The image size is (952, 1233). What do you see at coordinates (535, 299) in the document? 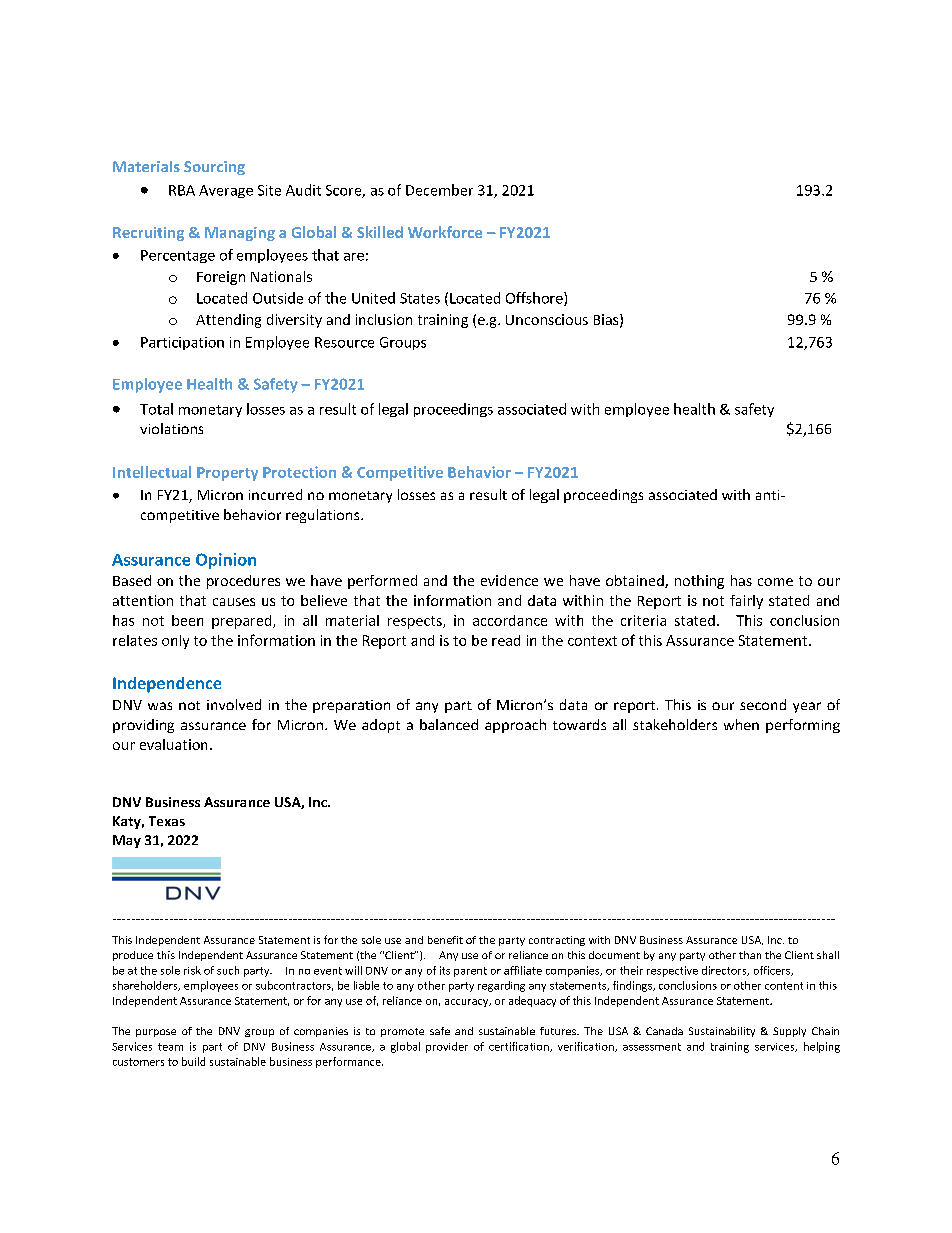
I see `Offshore` at bounding box center [535, 299].
